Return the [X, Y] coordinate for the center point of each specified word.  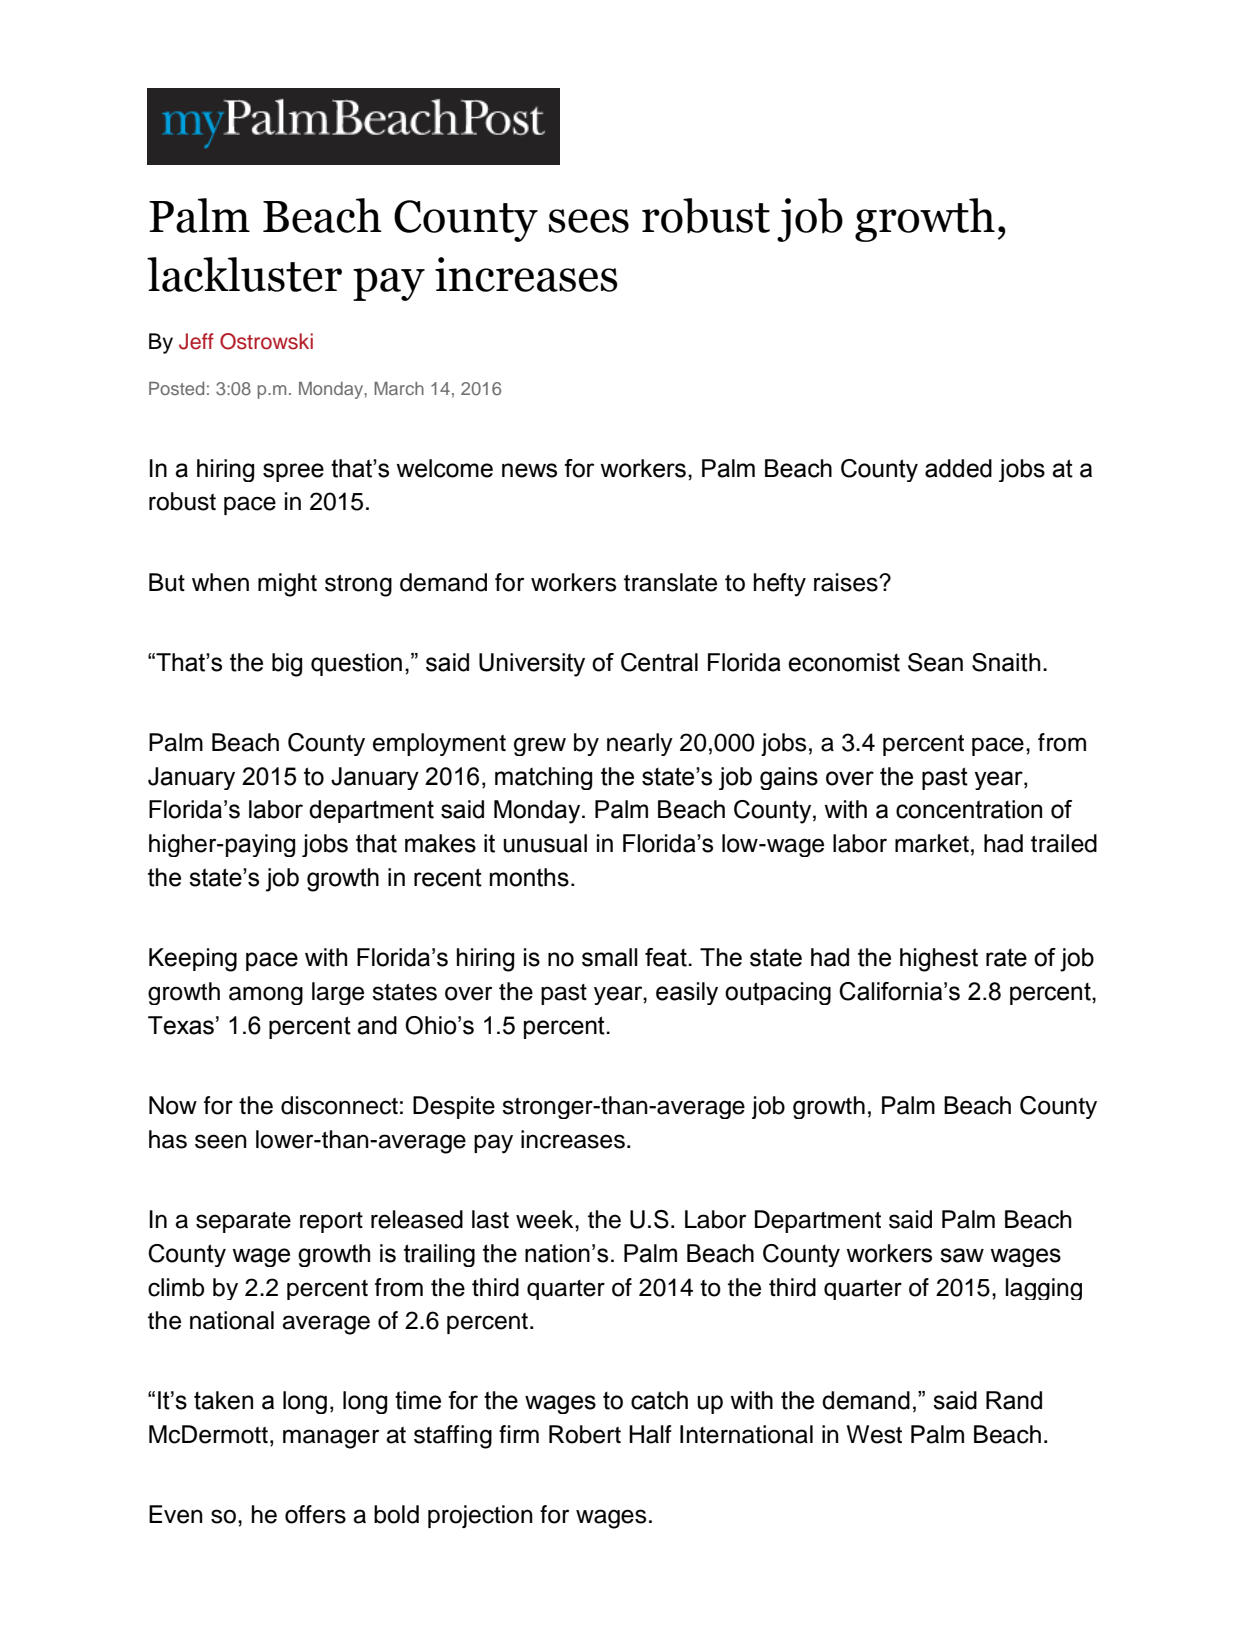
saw [962, 1255]
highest [939, 960]
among [266, 995]
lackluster [244, 274]
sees [589, 221]
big [287, 665]
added [958, 468]
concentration [969, 809]
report [331, 1222]
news [529, 470]
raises [847, 582]
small [610, 957]
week [546, 1219]
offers [315, 1514]
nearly [640, 744]
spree [293, 472]
